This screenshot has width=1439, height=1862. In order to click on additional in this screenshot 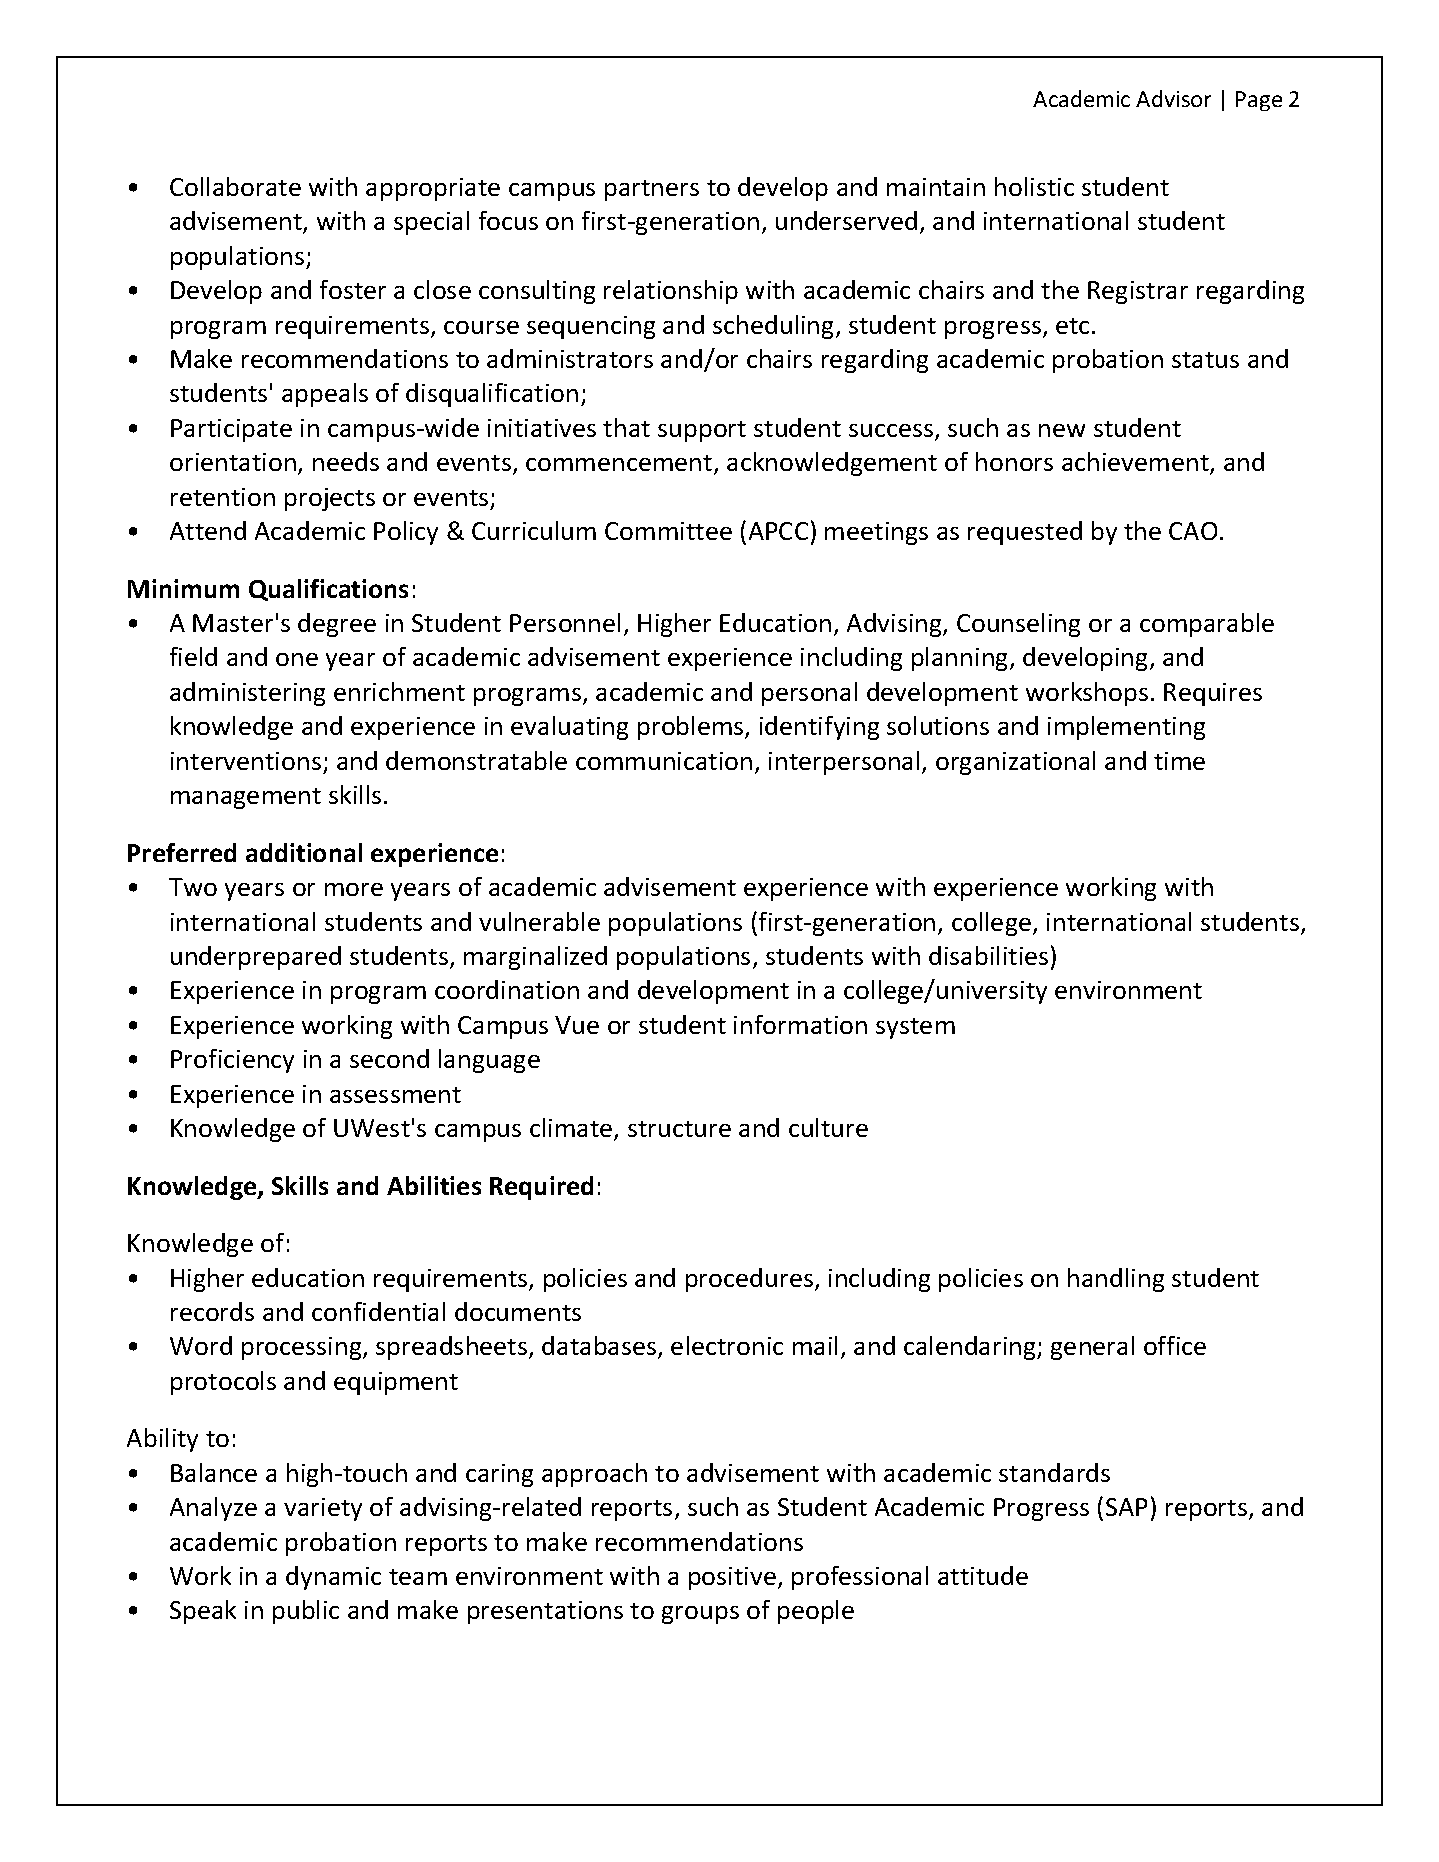, I will do `click(304, 852)`.
